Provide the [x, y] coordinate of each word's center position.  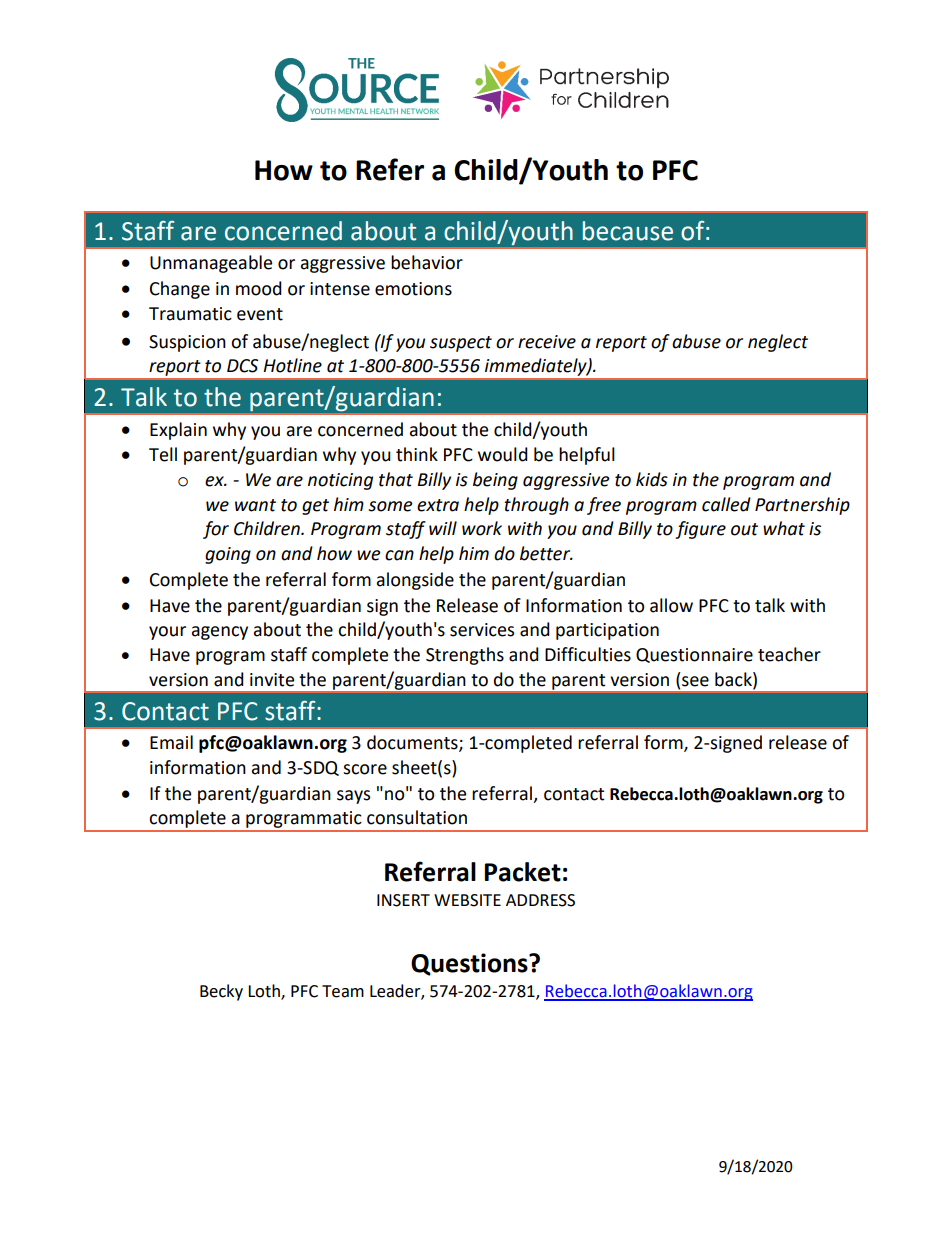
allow [671, 605]
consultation [417, 817]
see [695, 681]
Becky [221, 992]
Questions [470, 964]
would [503, 454]
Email [171, 742]
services [482, 630]
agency [220, 633]
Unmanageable [211, 264]
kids [652, 479]
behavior [427, 262]
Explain [178, 431]
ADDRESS [540, 900]
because [628, 231]
